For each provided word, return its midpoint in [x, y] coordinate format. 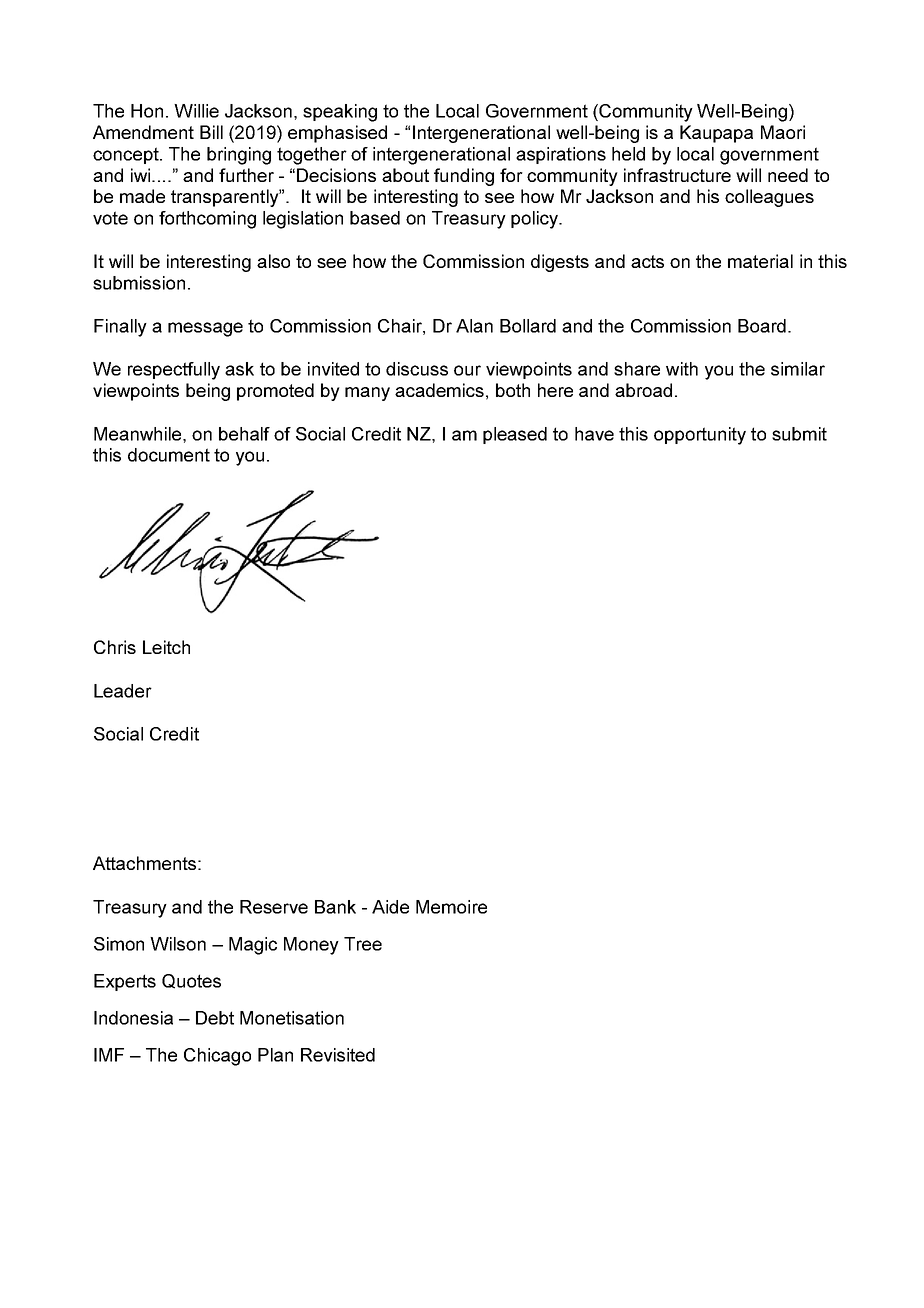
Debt [215, 1018]
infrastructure [677, 175]
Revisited [338, 1055]
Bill [211, 132]
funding [464, 177]
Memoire [451, 907]
